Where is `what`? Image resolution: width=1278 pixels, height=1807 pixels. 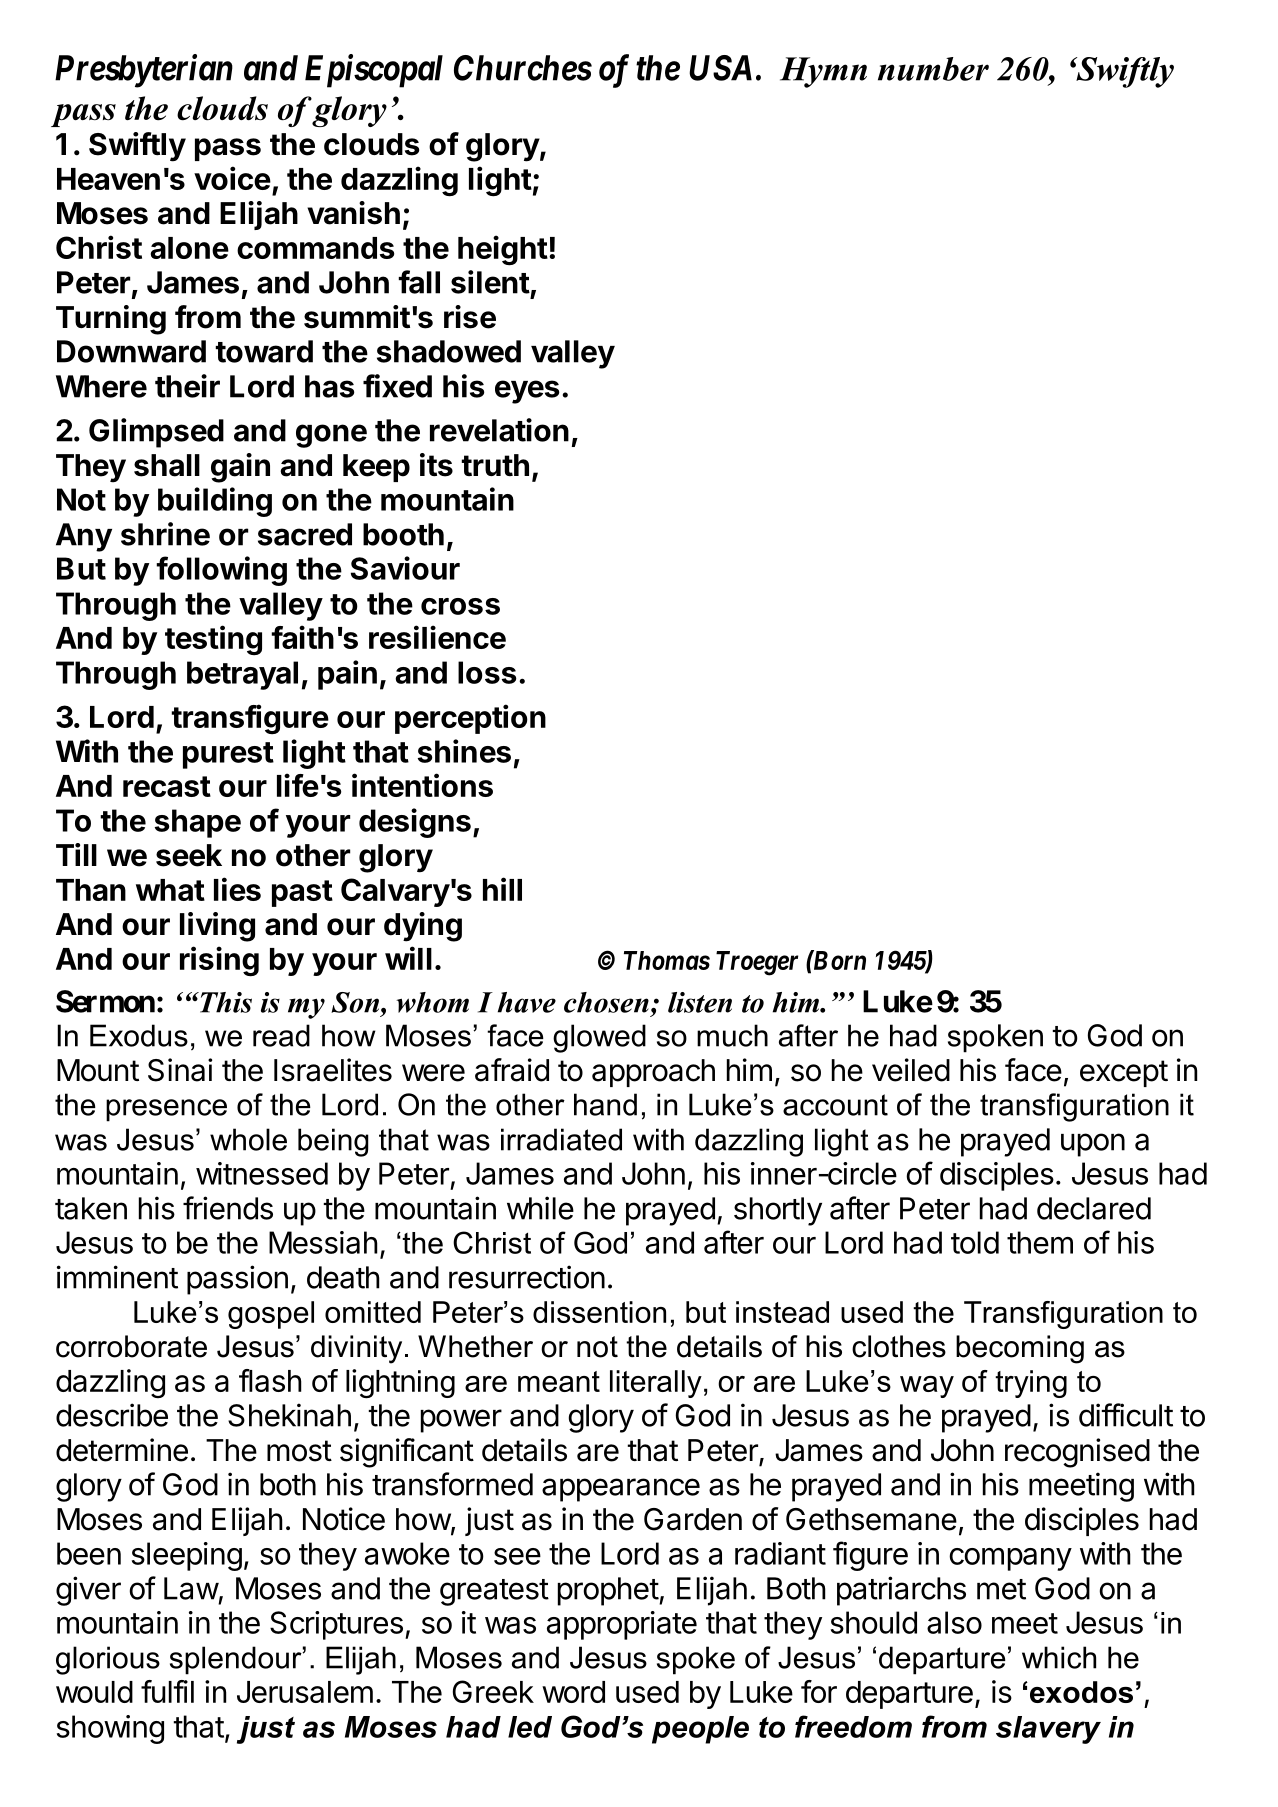 what is located at coordinates (170, 890).
